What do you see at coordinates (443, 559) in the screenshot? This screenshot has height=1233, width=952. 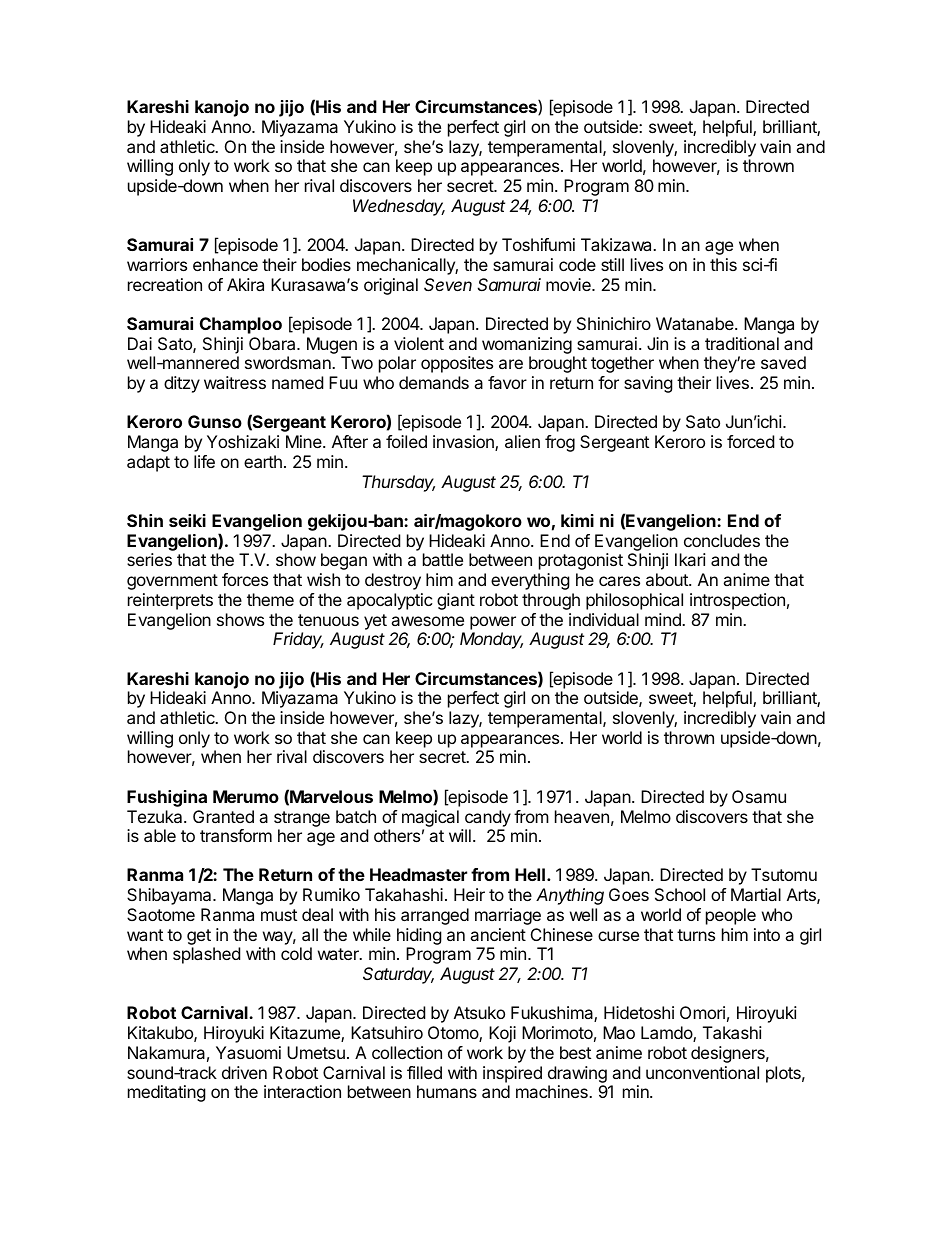 I see `battle` at bounding box center [443, 559].
